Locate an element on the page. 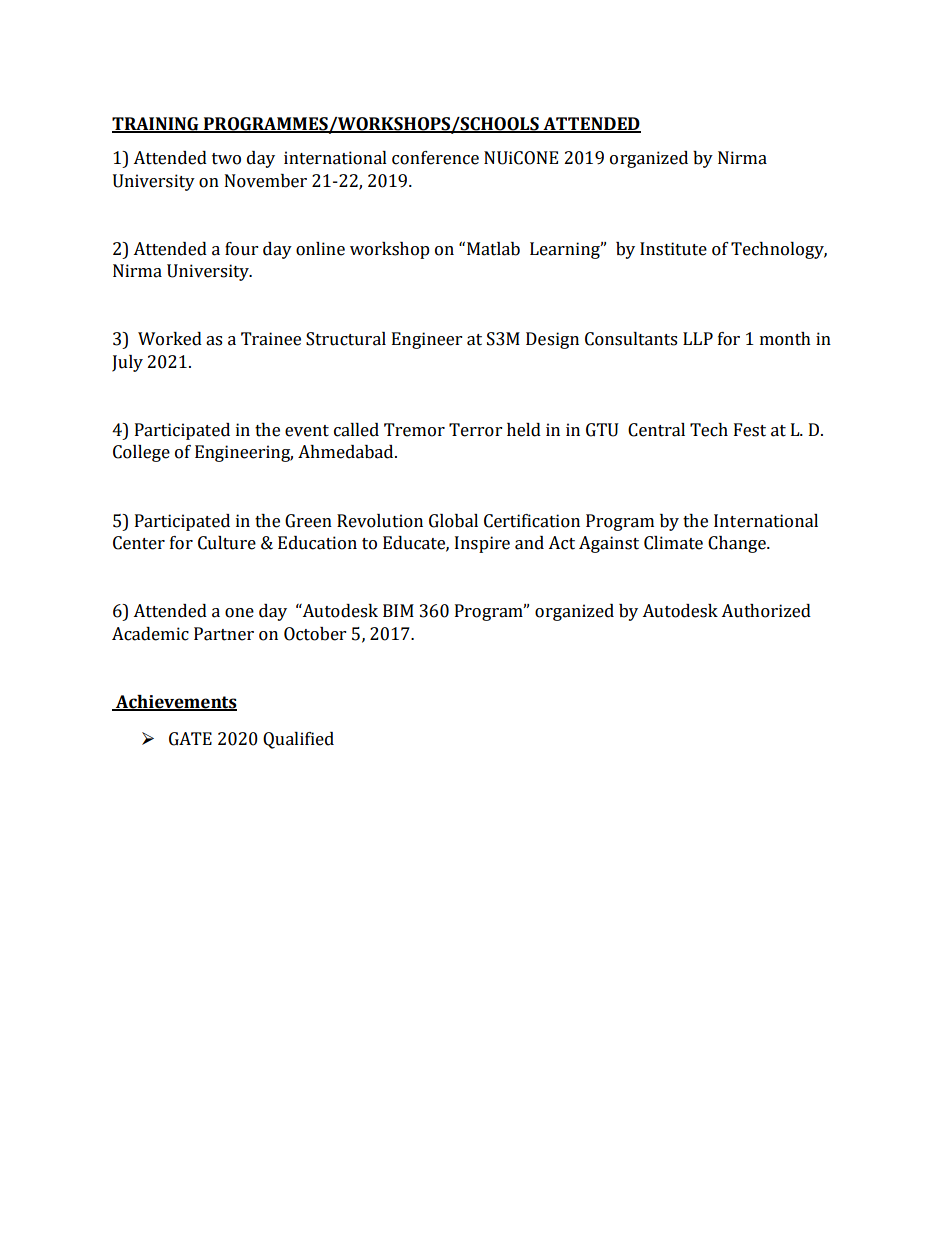 The height and width of the page is (1233, 952). College is located at coordinates (141, 453).
